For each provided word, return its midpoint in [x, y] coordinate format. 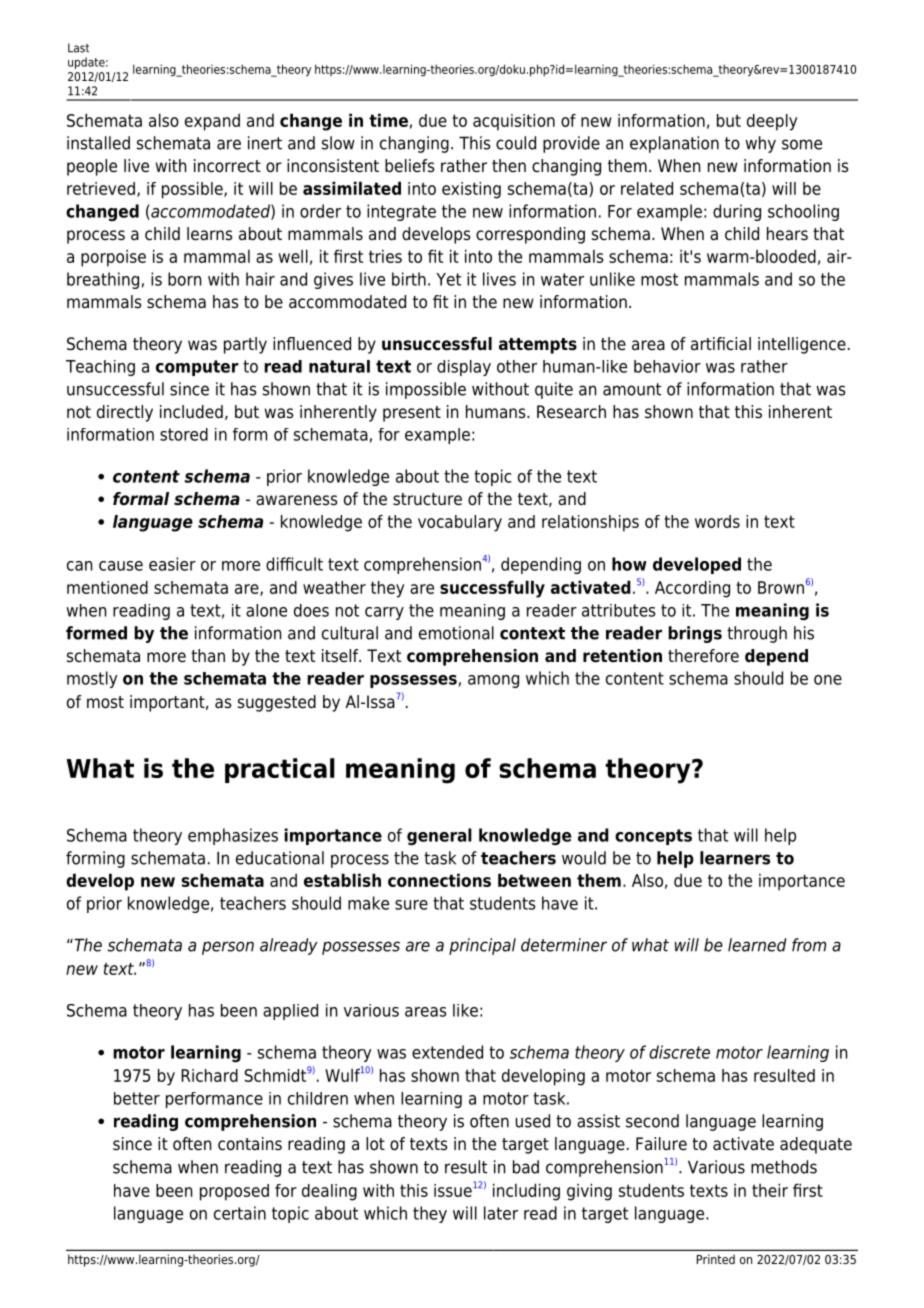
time [388, 120]
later [501, 1213]
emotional [456, 633]
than [208, 655]
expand [212, 122]
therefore [703, 656]
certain [240, 1213]
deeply [772, 122]
